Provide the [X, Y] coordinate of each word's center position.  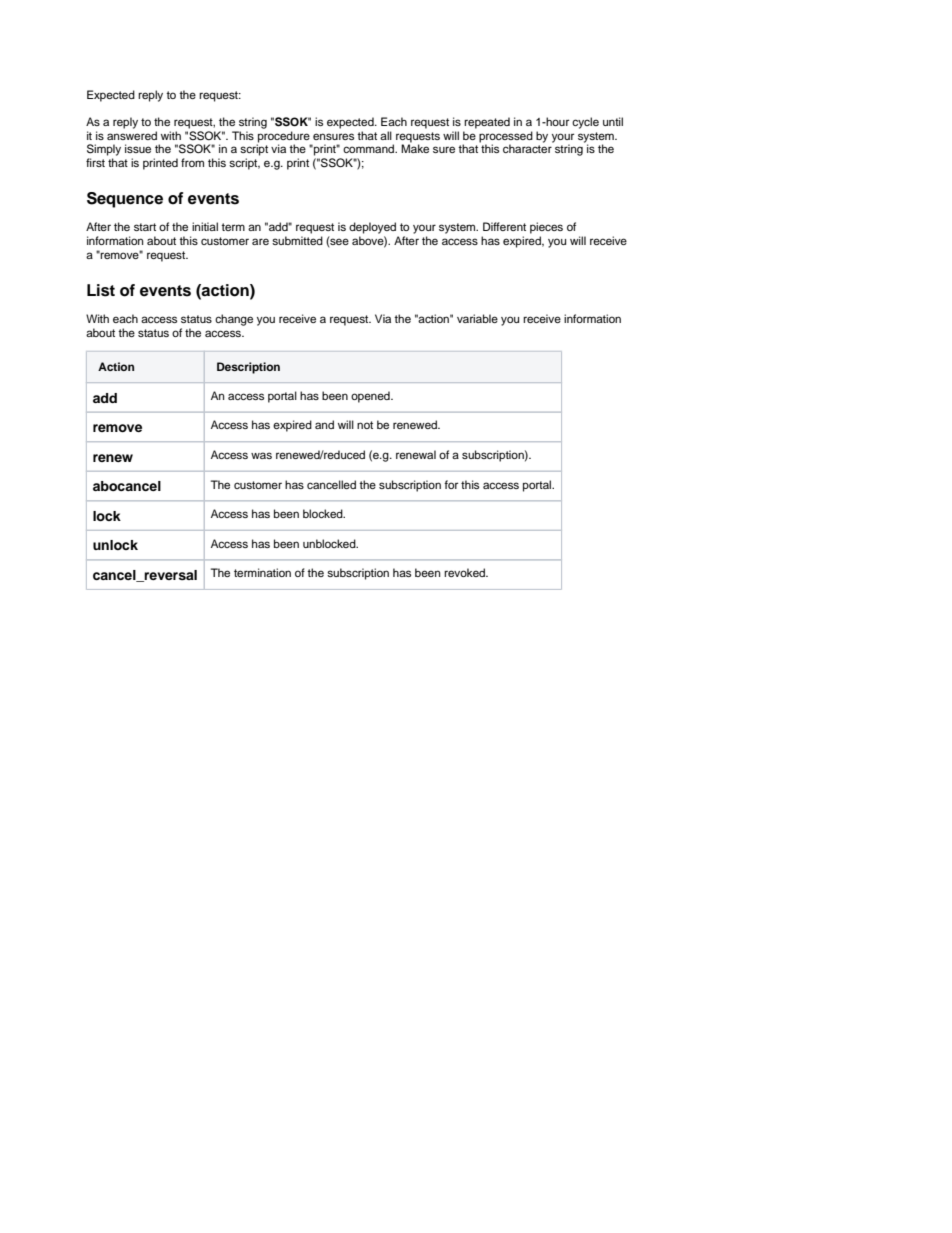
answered [132, 135]
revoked [465, 572]
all [386, 135]
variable [477, 318]
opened [371, 397]
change [234, 320]
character [528, 147]
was [261, 455]
